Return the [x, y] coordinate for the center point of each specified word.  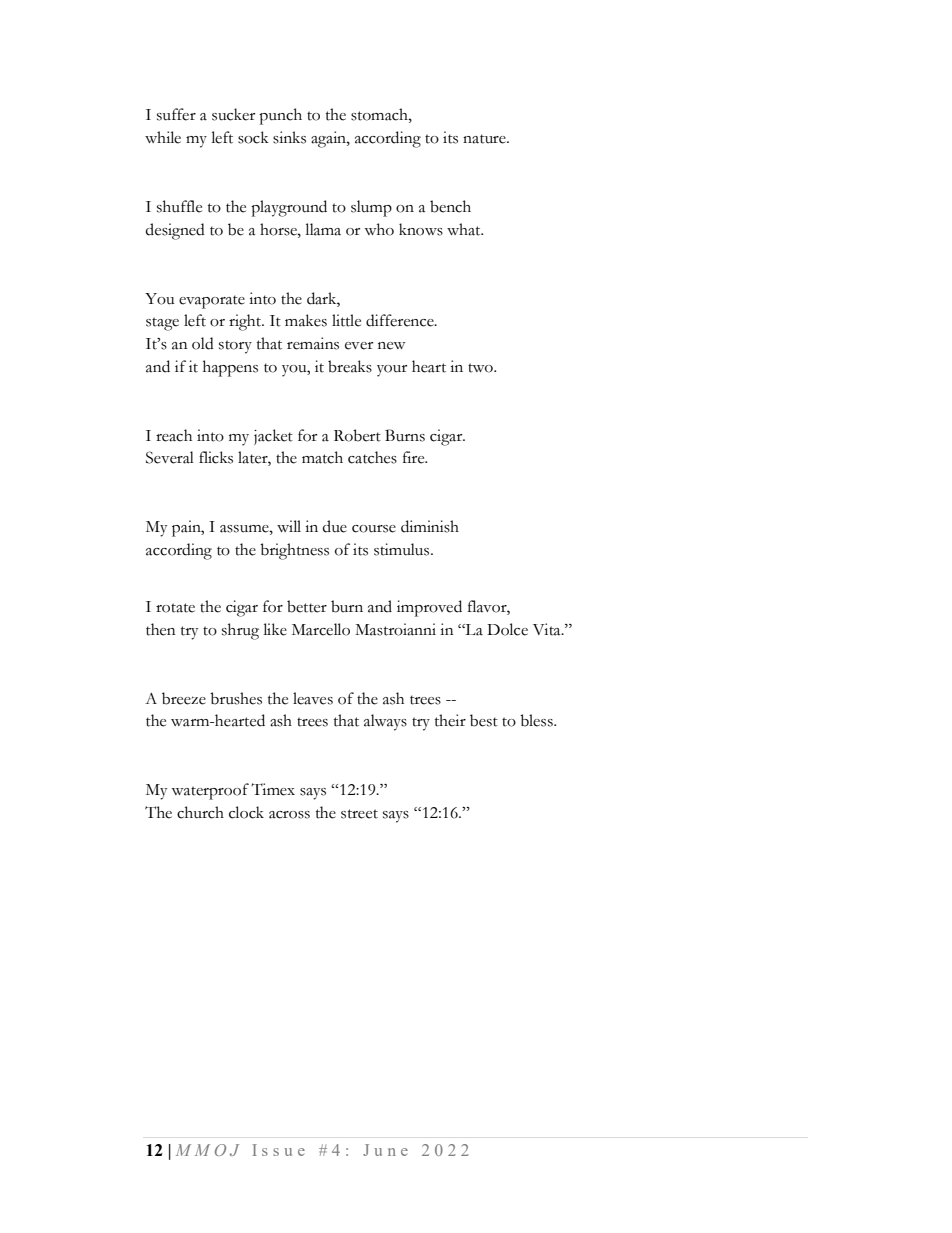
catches [372, 457]
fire [415, 457]
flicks [216, 457]
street [359, 814]
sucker [233, 114]
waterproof [210, 791]
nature [485, 139]
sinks [289, 137]
